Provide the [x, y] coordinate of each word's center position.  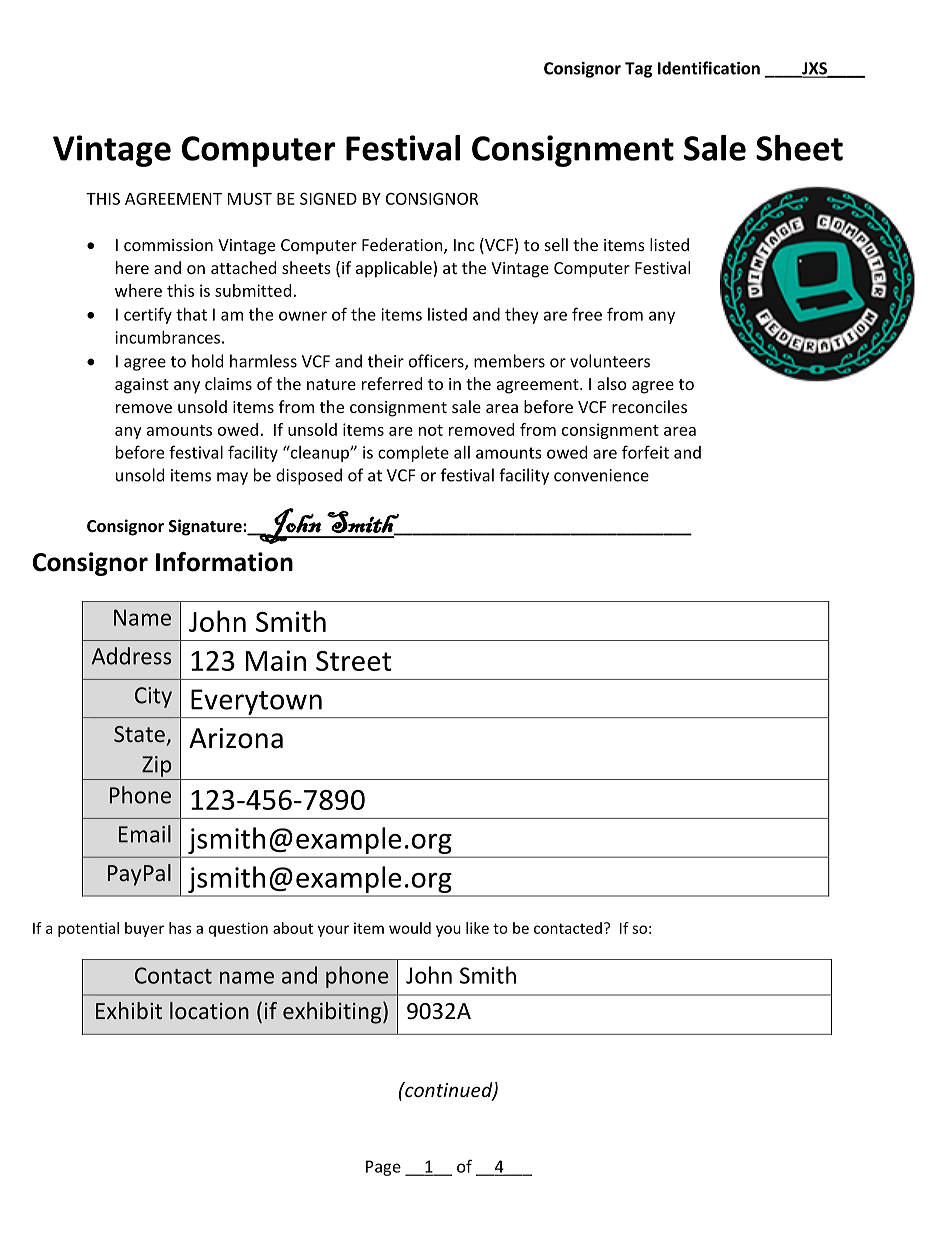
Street [353, 661]
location [209, 1010]
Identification [709, 68]
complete [413, 454]
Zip [156, 766]
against [142, 386]
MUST [250, 199]
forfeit [645, 452]
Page [383, 1168]
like [477, 928]
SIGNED [328, 198]
